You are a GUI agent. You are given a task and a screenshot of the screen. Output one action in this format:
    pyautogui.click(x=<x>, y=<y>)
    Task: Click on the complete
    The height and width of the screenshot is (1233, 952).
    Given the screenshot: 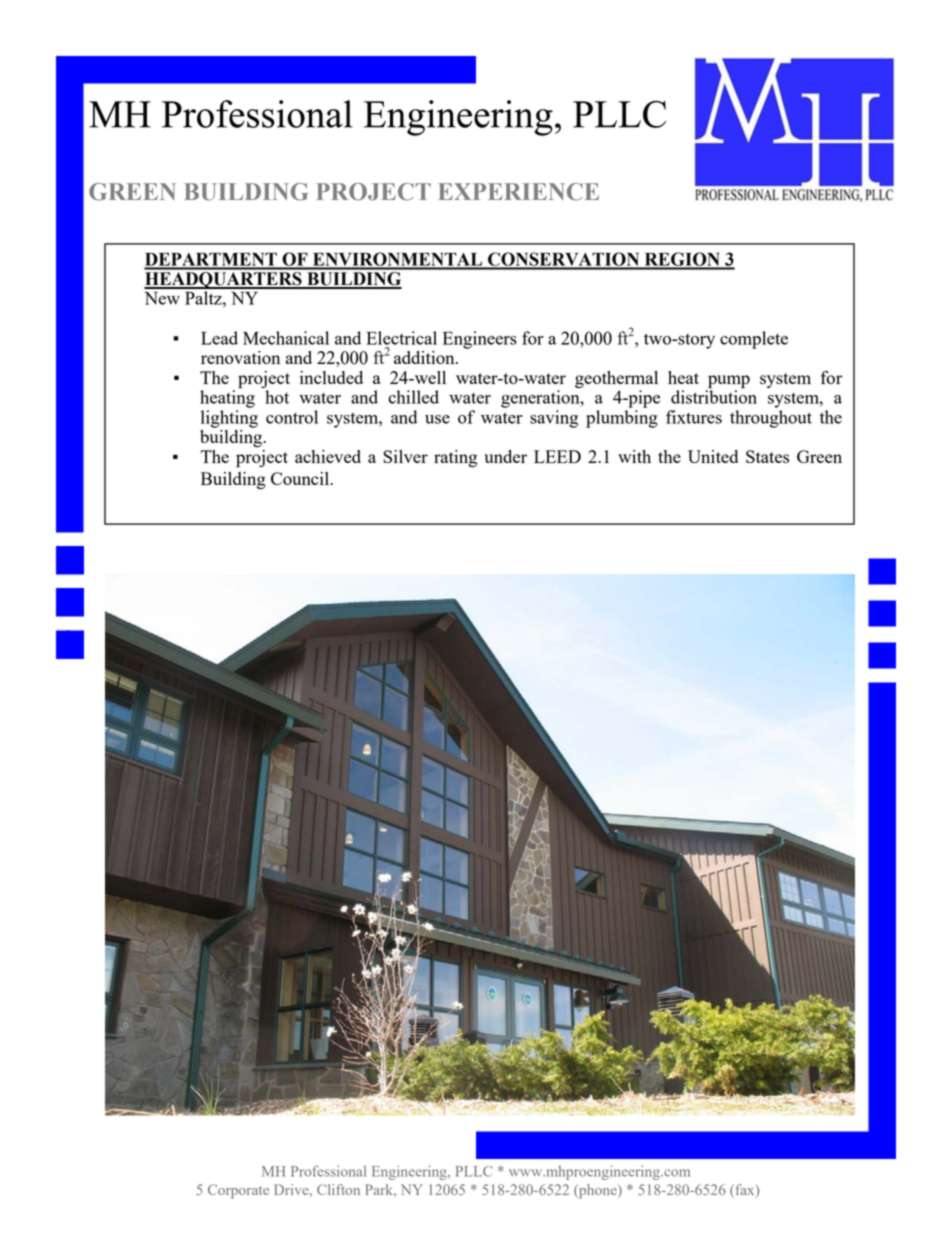 What is the action you would take?
    pyautogui.click(x=754, y=340)
